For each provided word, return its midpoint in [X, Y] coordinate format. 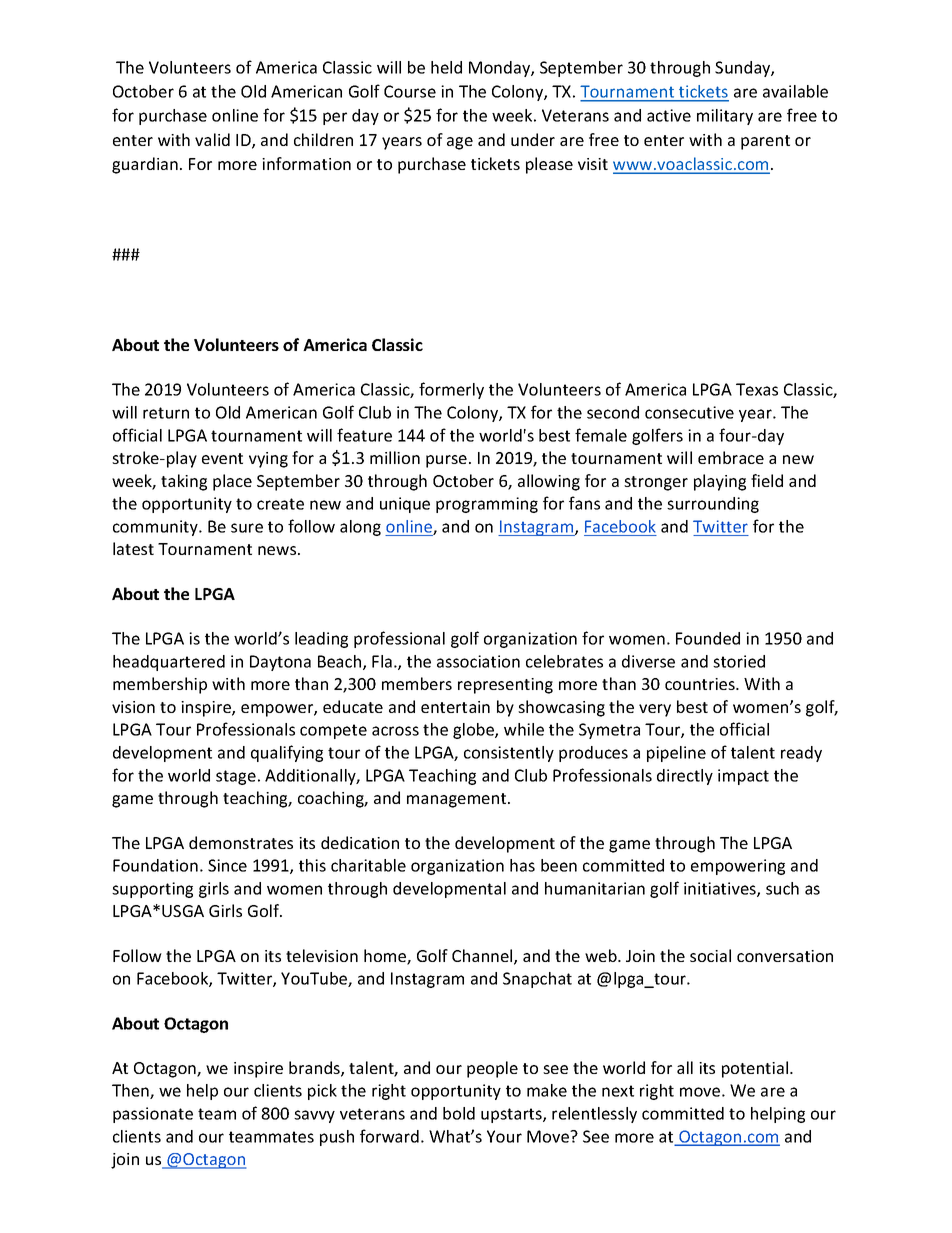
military [725, 117]
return [166, 413]
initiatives [721, 889]
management [458, 800]
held [446, 67]
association [478, 661]
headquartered [169, 663]
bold [459, 1113]
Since [227, 865]
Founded [708, 638]
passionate [153, 1115]
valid [212, 139]
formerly [451, 390]
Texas [757, 389]
